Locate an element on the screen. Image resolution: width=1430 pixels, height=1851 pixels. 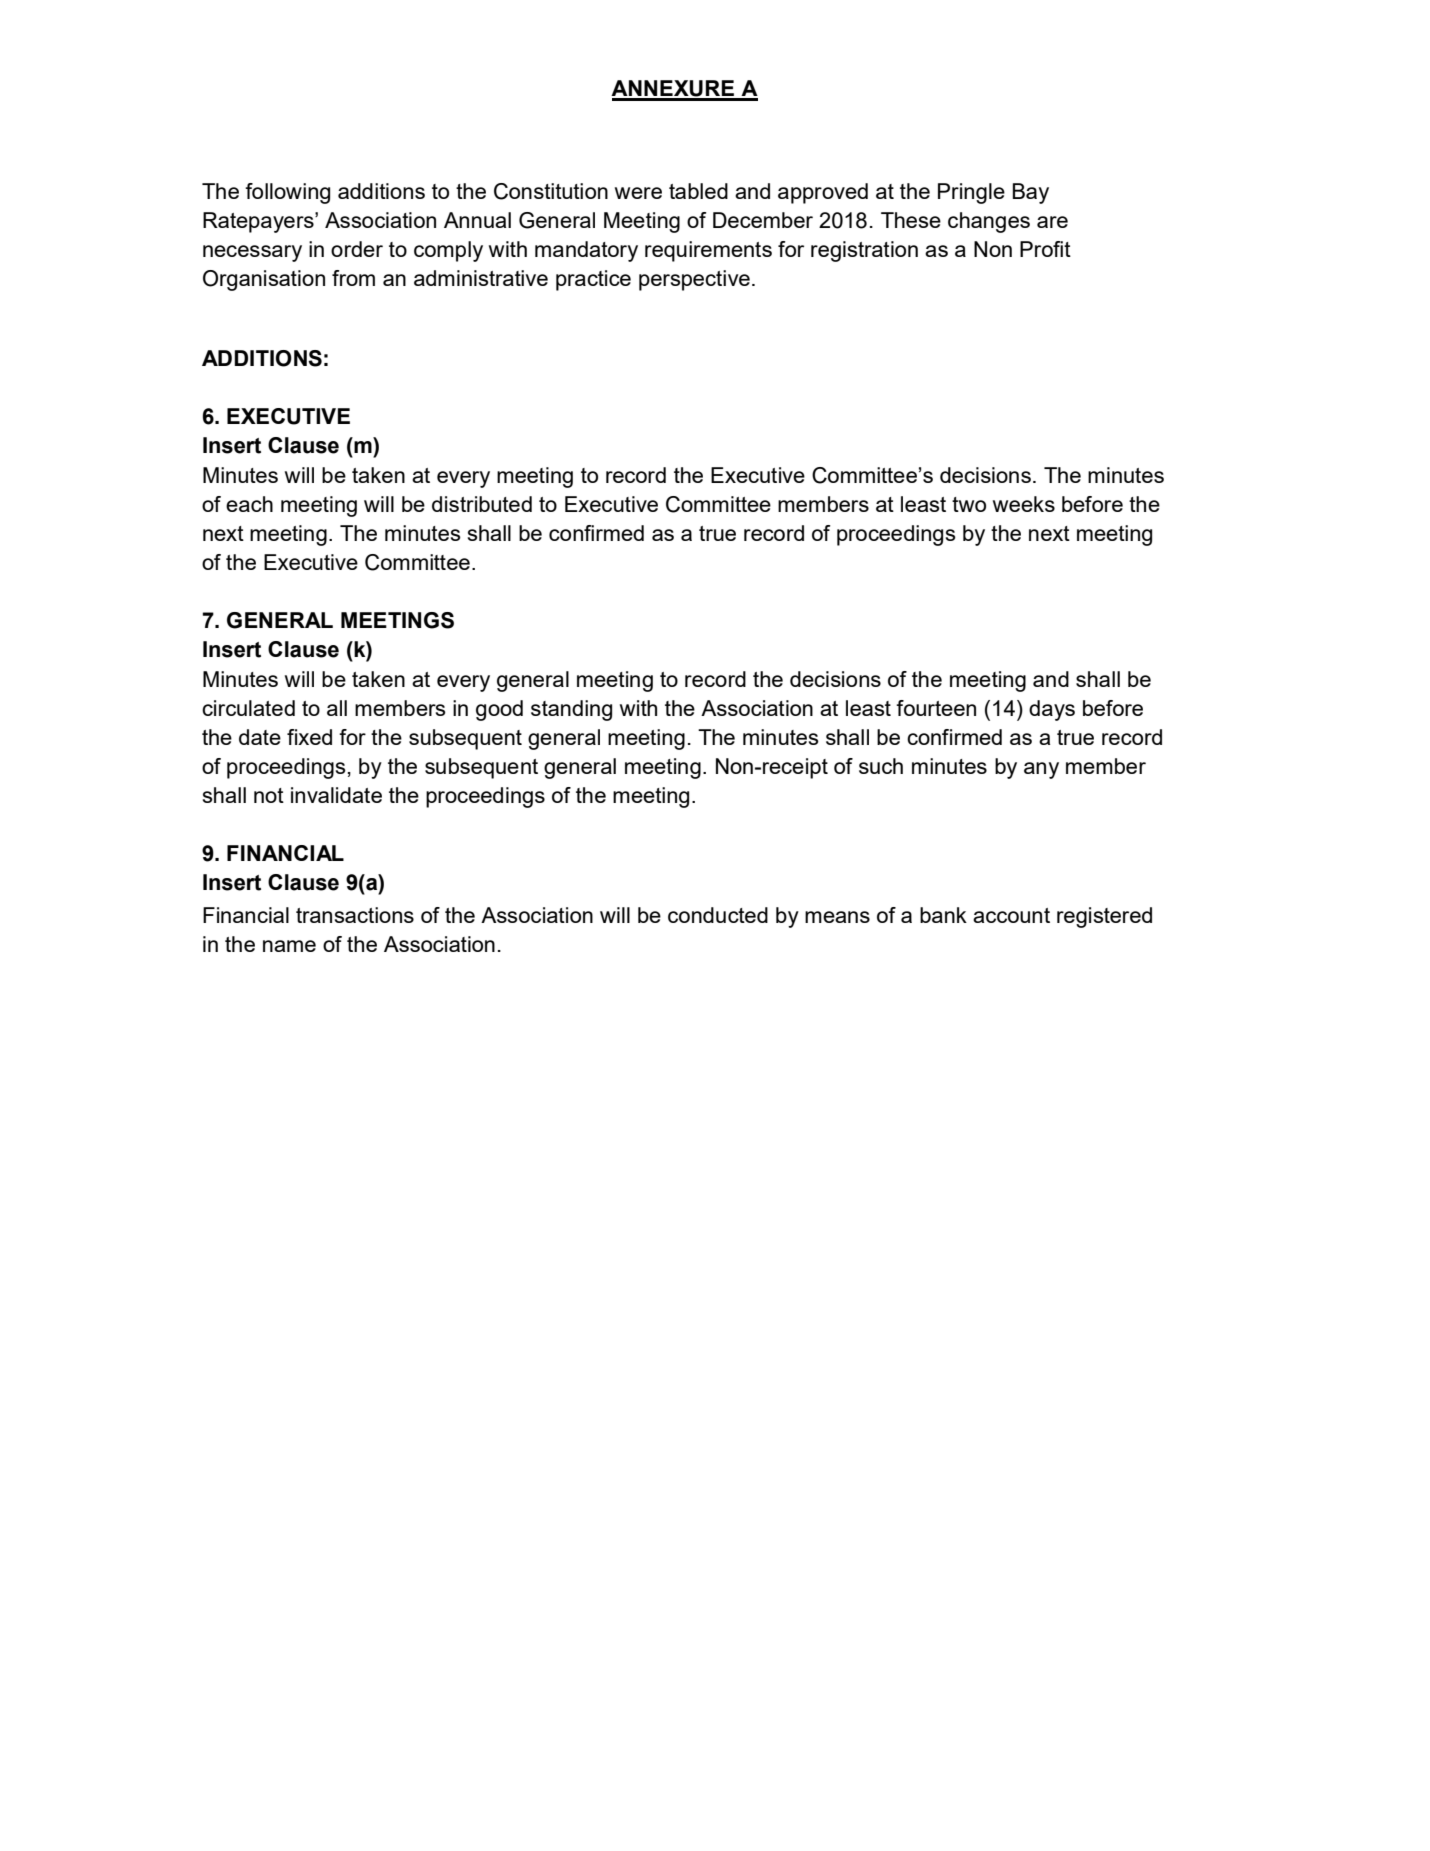
following is located at coordinates (287, 193).
